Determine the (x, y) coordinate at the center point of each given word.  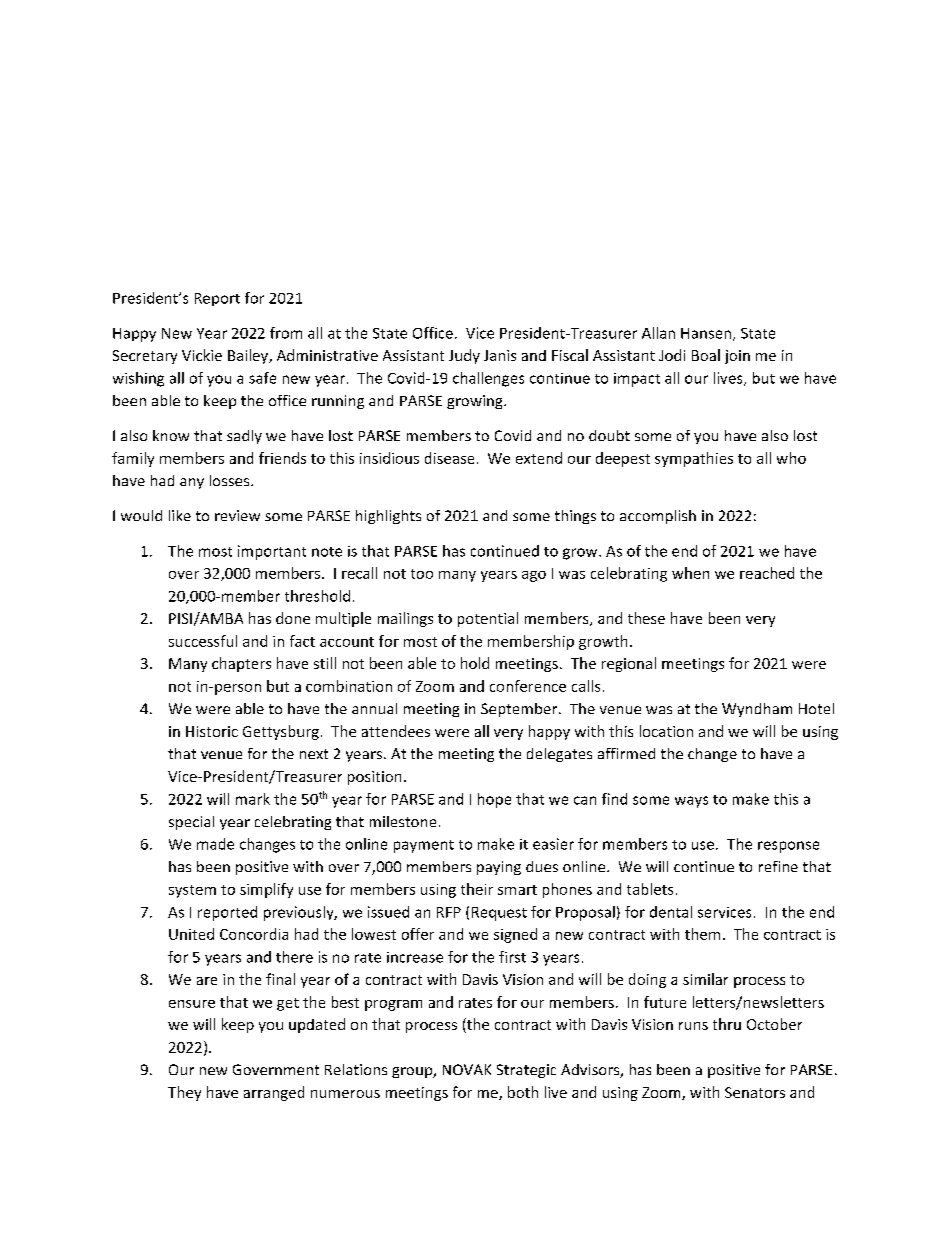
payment (424, 846)
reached (767, 573)
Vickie (202, 355)
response (788, 847)
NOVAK (467, 1069)
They (184, 1093)
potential (488, 619)
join (737, 357)
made (215, 844)
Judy (464, 356)
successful (203, 641)
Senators (755, 1092)
